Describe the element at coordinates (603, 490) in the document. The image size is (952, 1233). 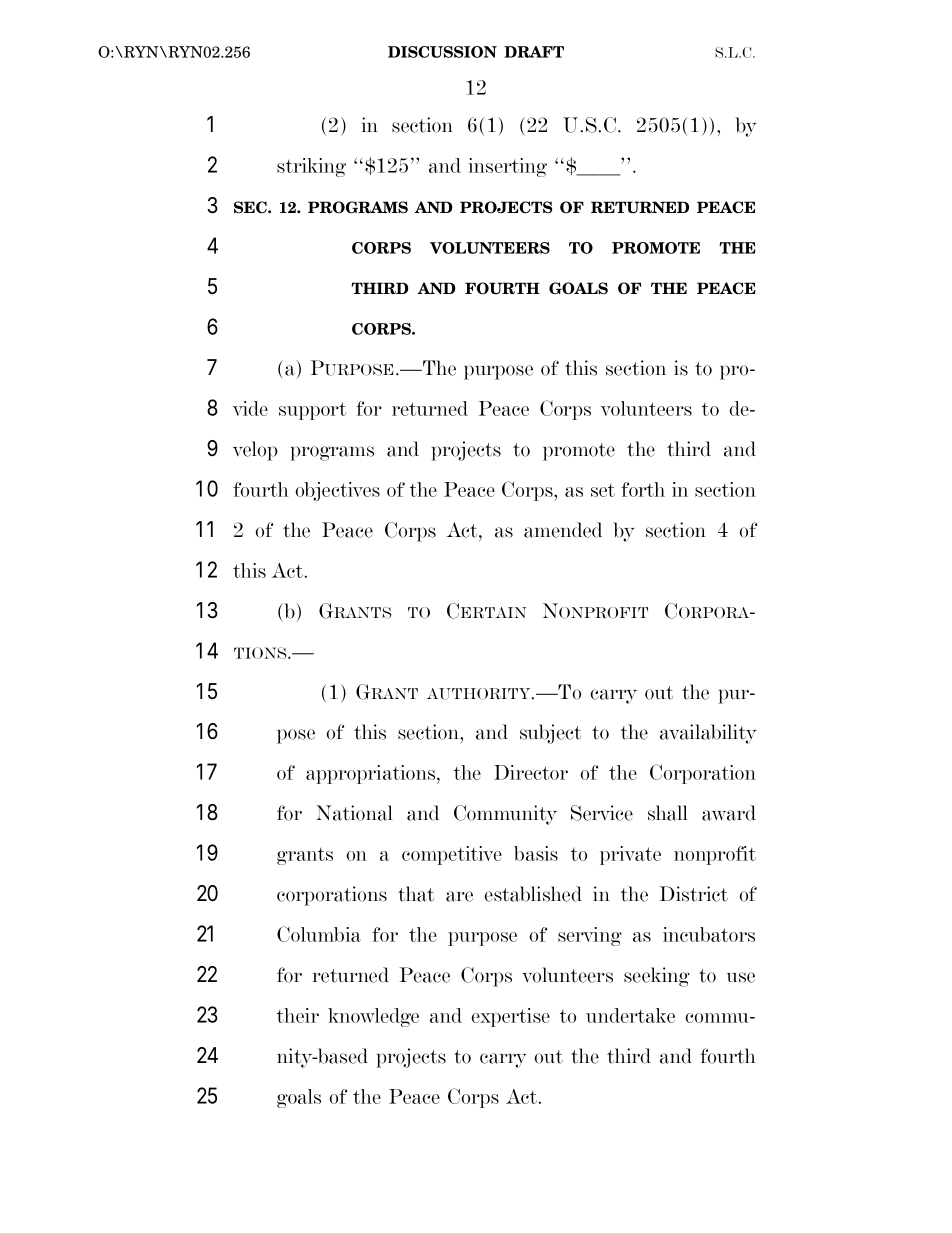
I see `set` at that location.
